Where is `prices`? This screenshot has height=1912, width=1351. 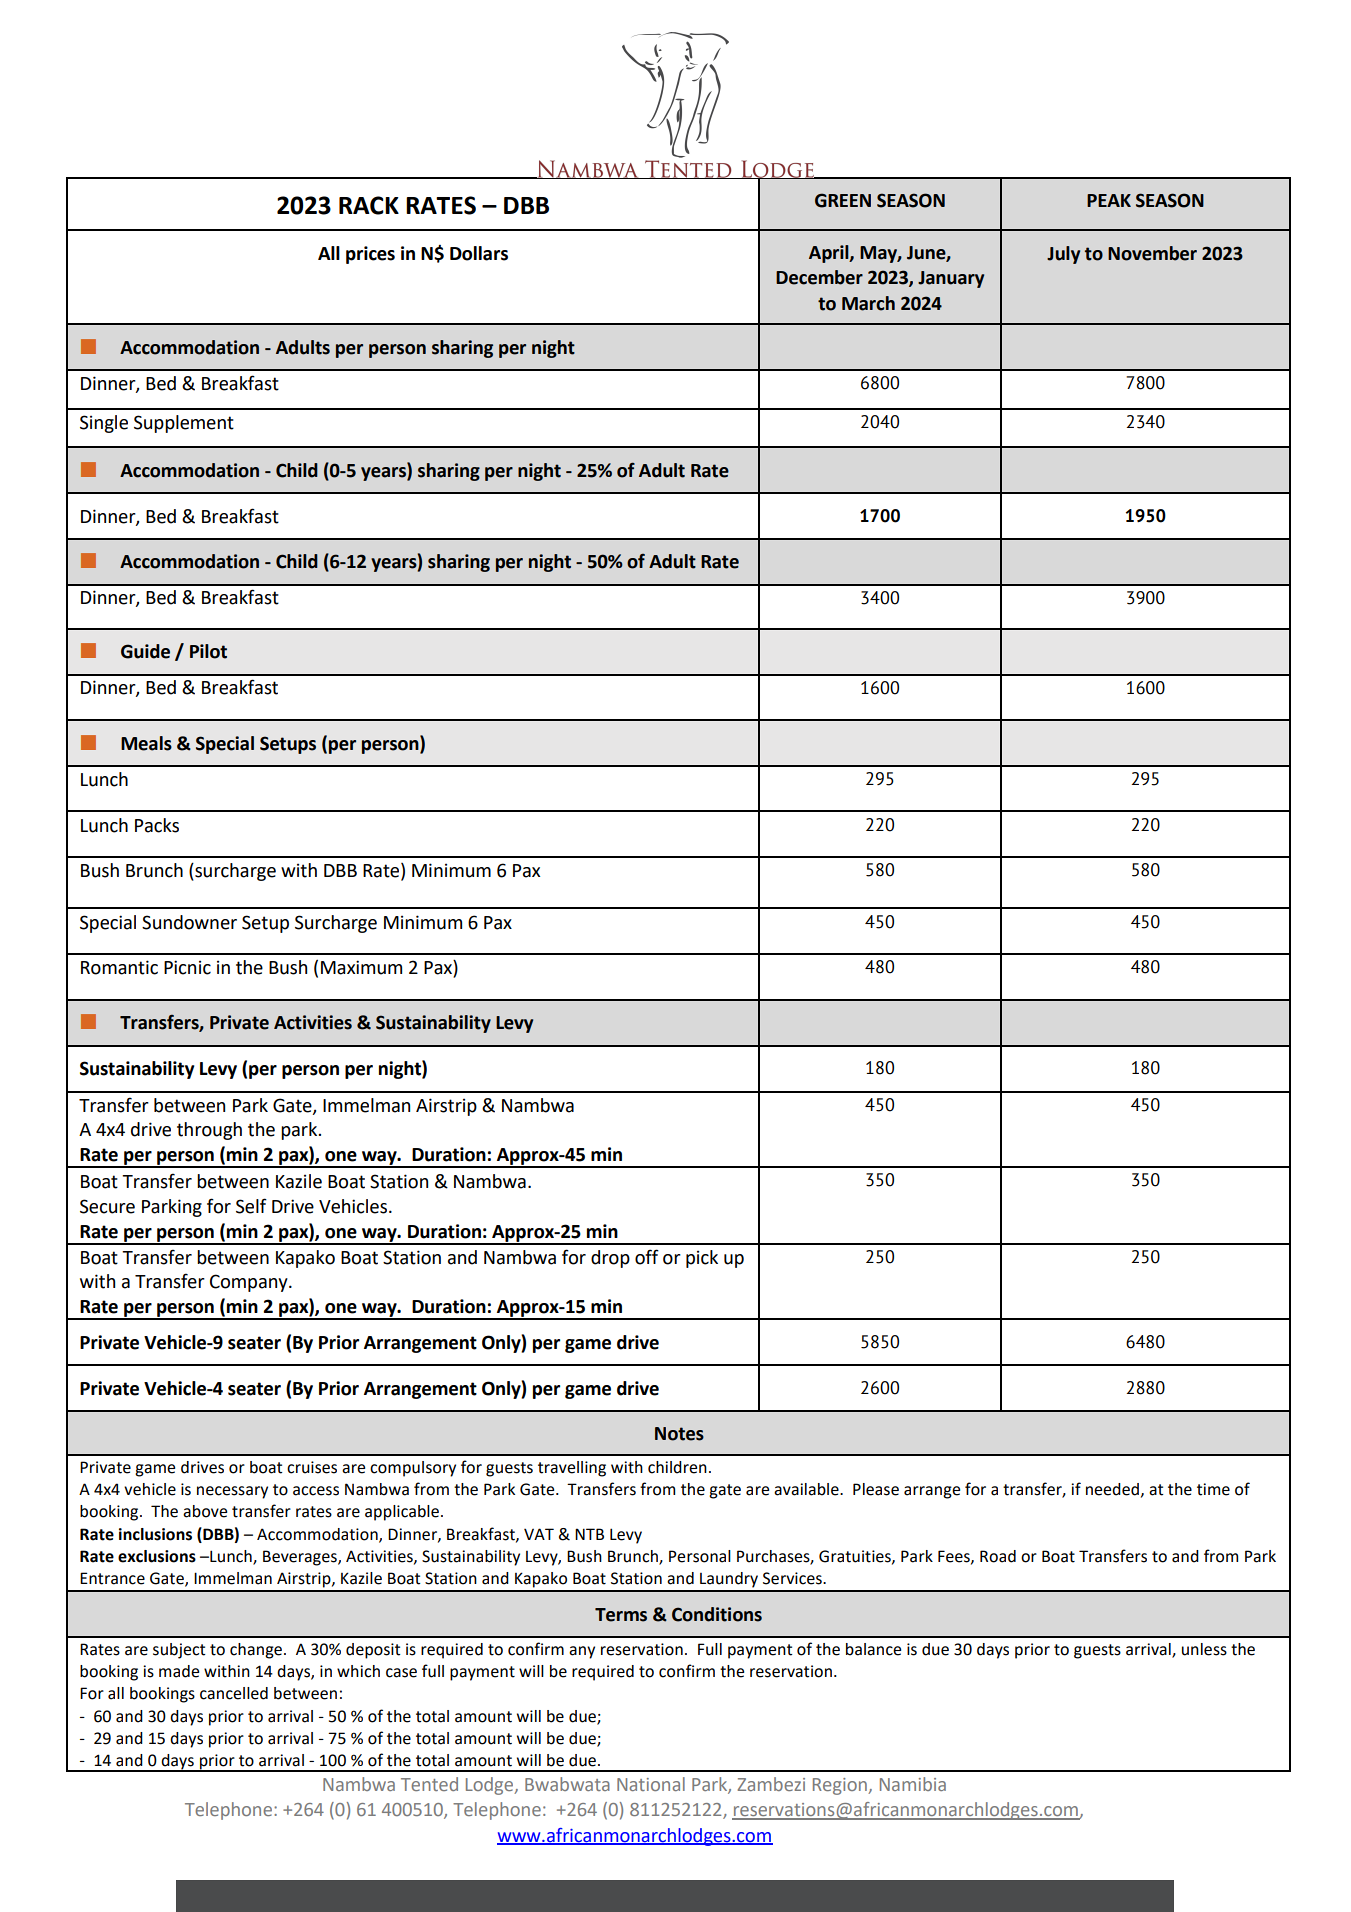
prices is located at coordinates (370, 255).
